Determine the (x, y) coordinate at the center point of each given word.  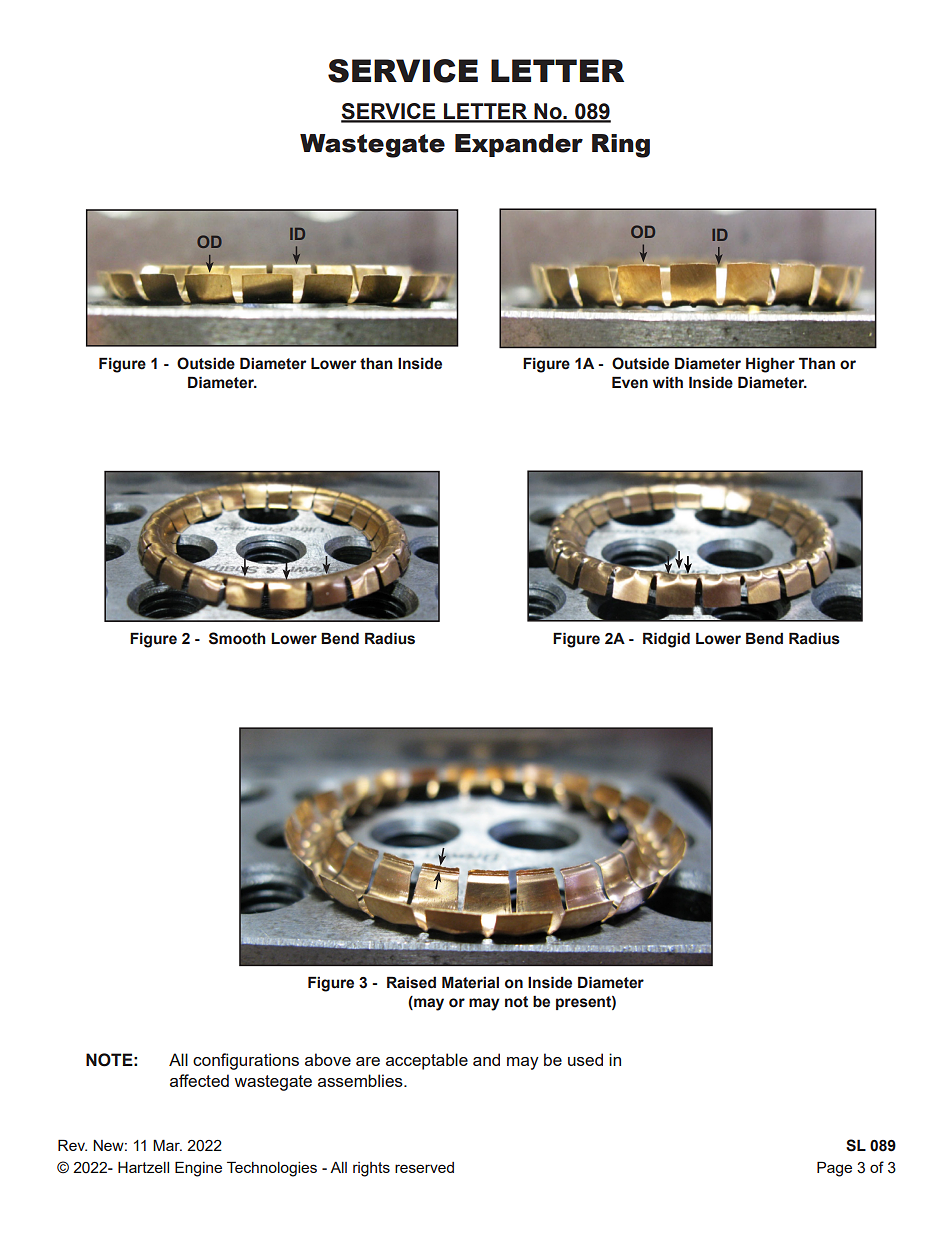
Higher (770, 365)
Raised (411, 982)
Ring (621, 146)
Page (834, 1169)
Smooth (237, 638)
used (585, 1059)
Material (470, 982)
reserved (424, 1167)
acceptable (427, 1061)
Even (630, 382)
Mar (167, 1145)
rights (371, 1169)
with (668, 382)
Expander (519, 145)
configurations (246, 1061)
